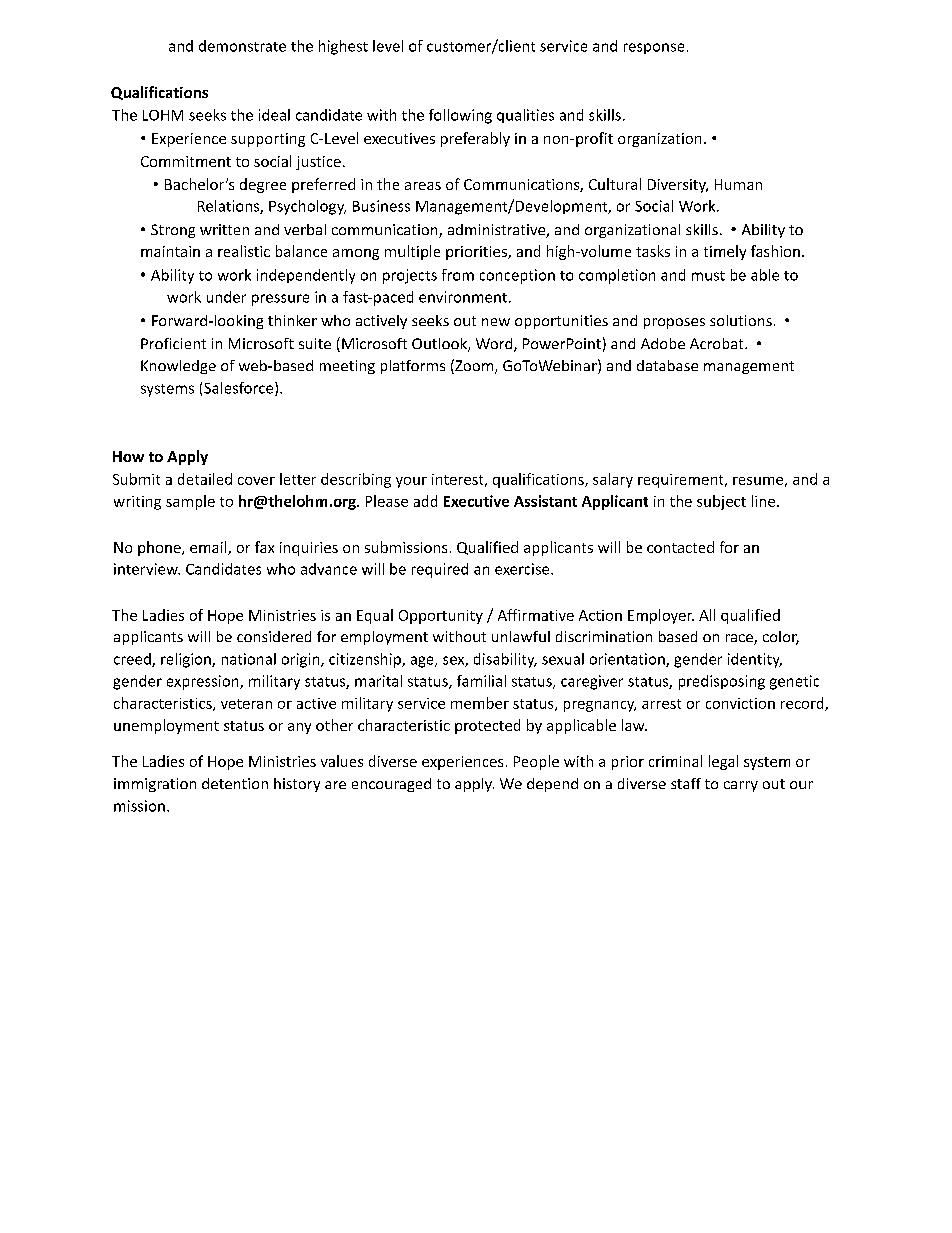 This document has width=952, height=1233. Describe the element at coordinates (240, 389) in the document. I see `Salesforce` at that location.
